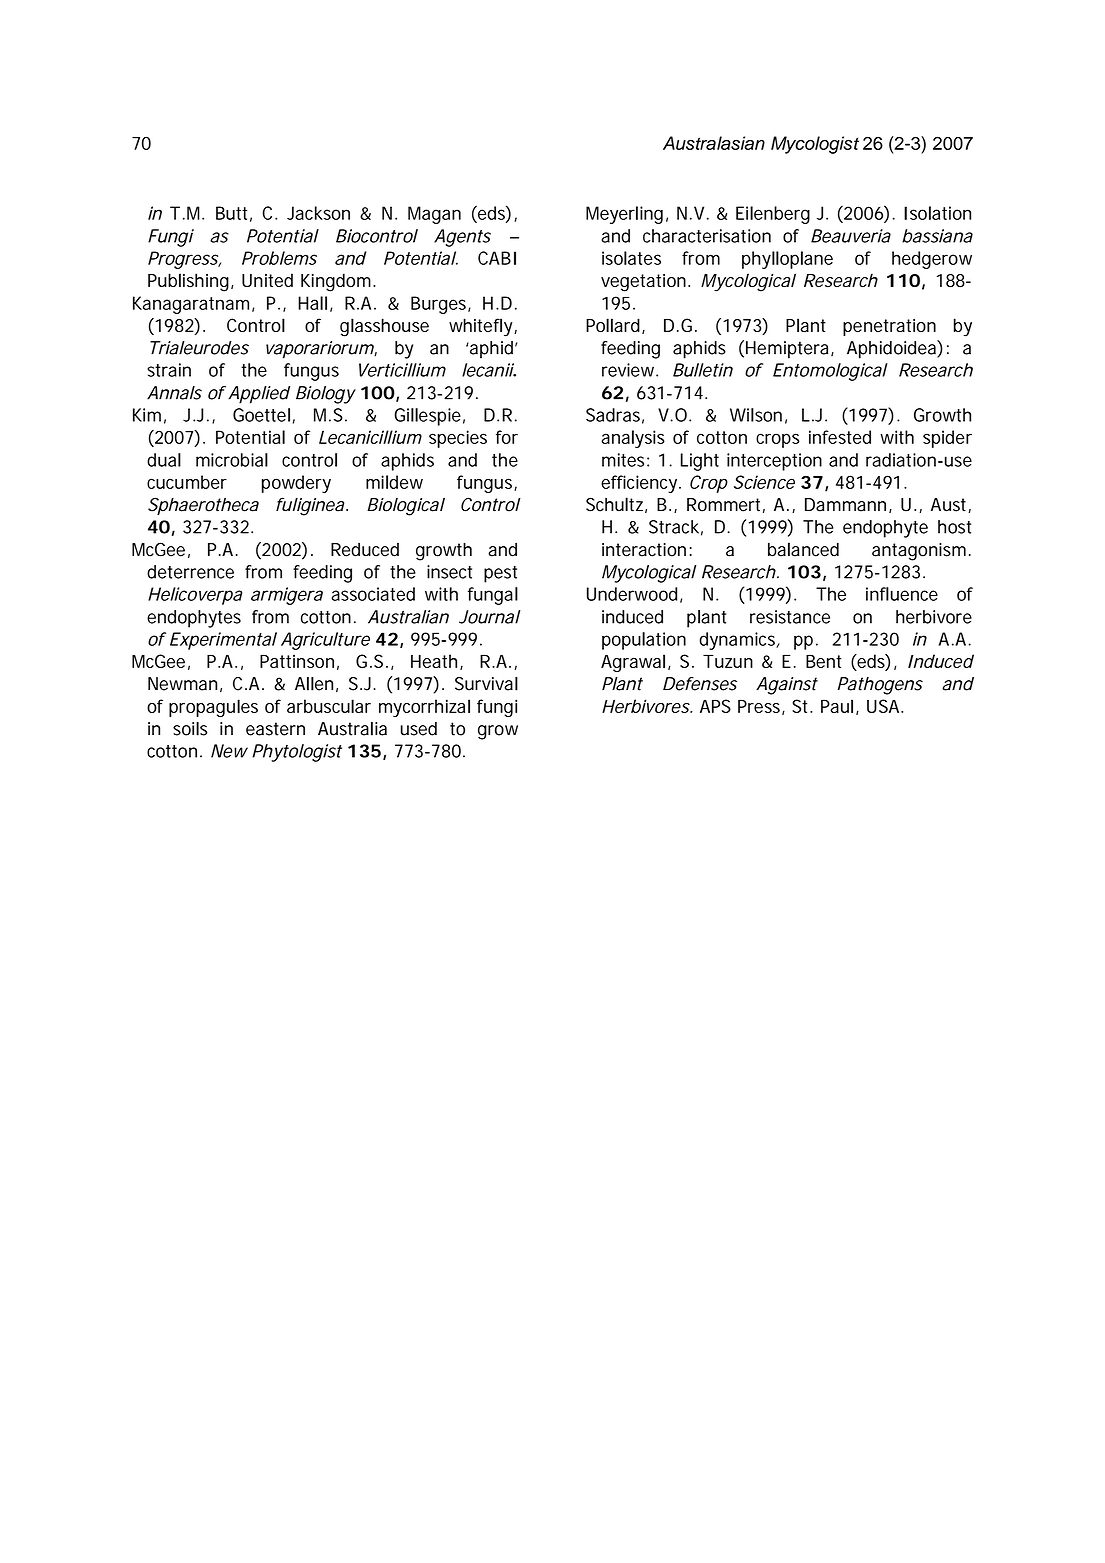 Image resolution: width=1105 pixels, height=1563 pixels. I want to click on pest, so click(500, 574).
